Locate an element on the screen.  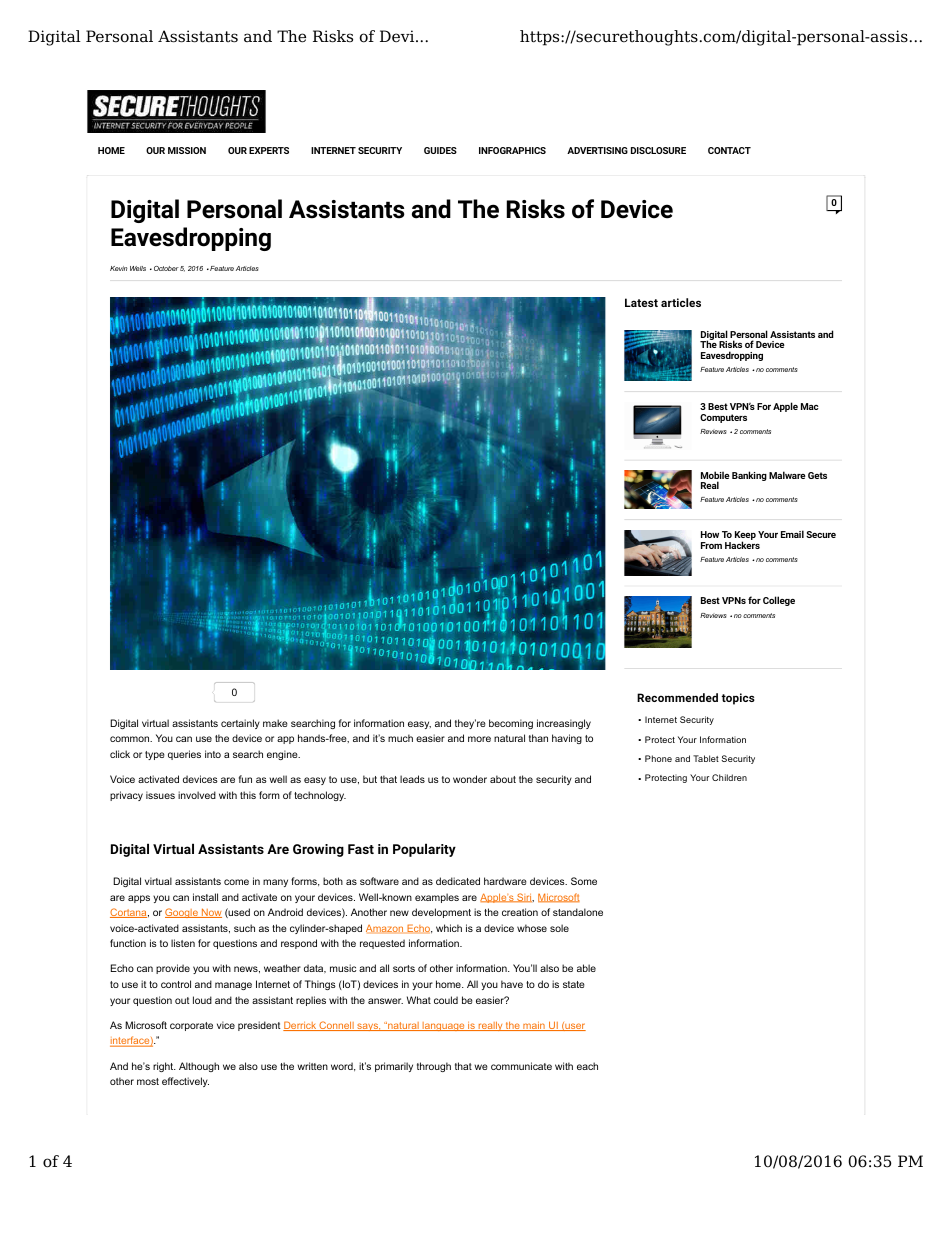
into is located at coordinates (213, 754).
